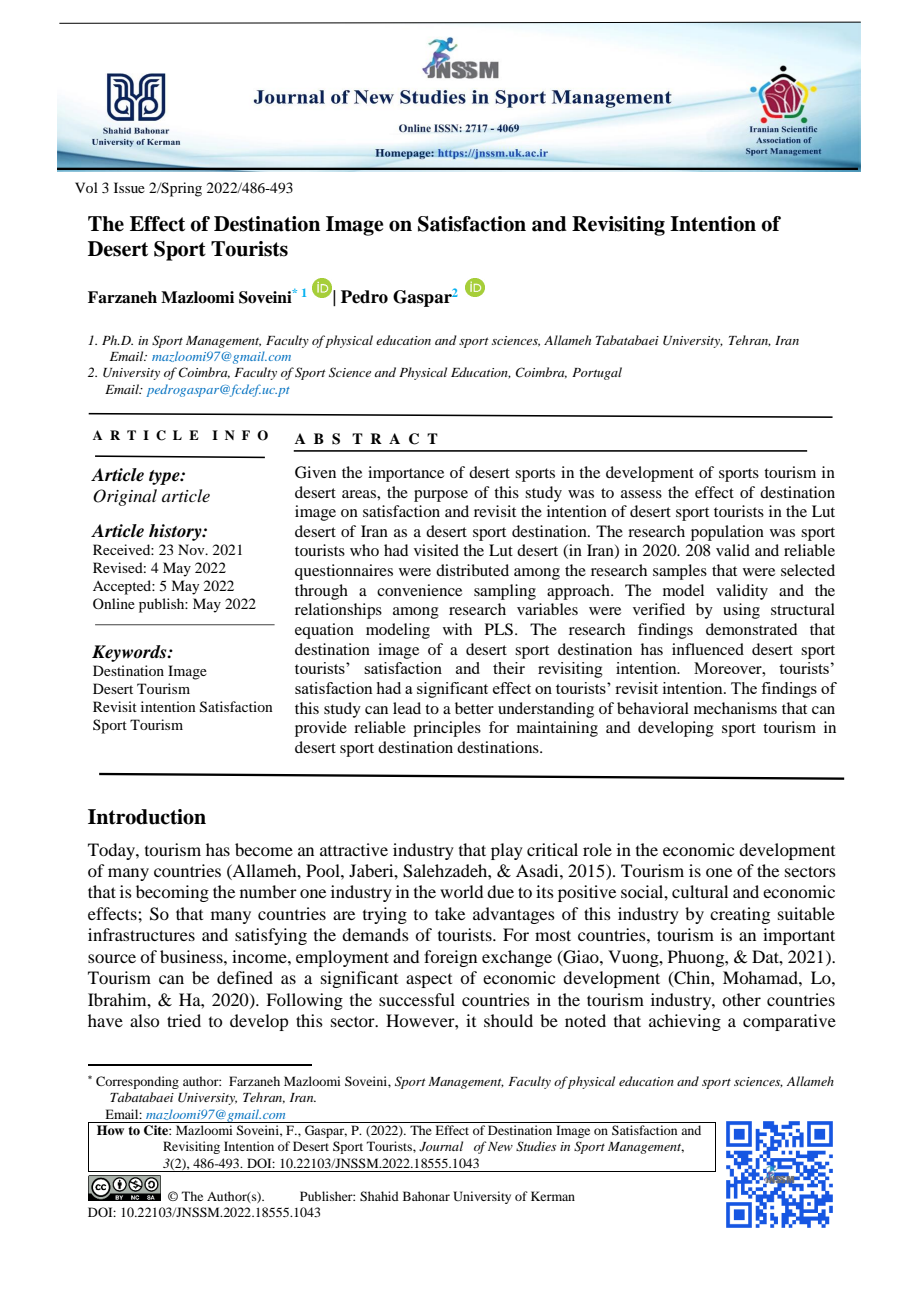 This screenshot has width=924, height=1308. What do you see at coordinates (507, 851) in the screenshot?
I see `play` at bounding box center [507, 851].
